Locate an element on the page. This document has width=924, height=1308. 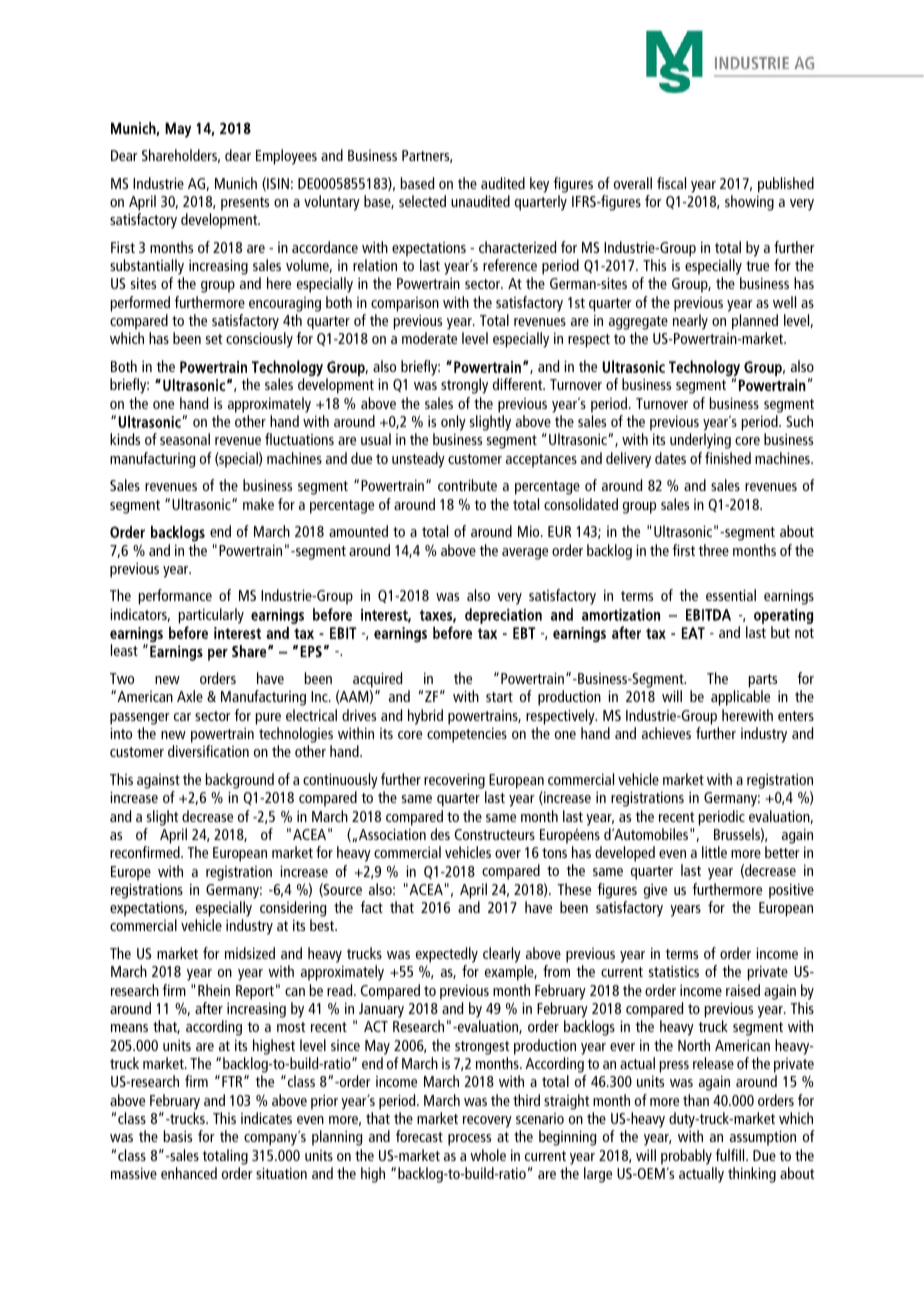
three is located at coordinates (713, 550).
